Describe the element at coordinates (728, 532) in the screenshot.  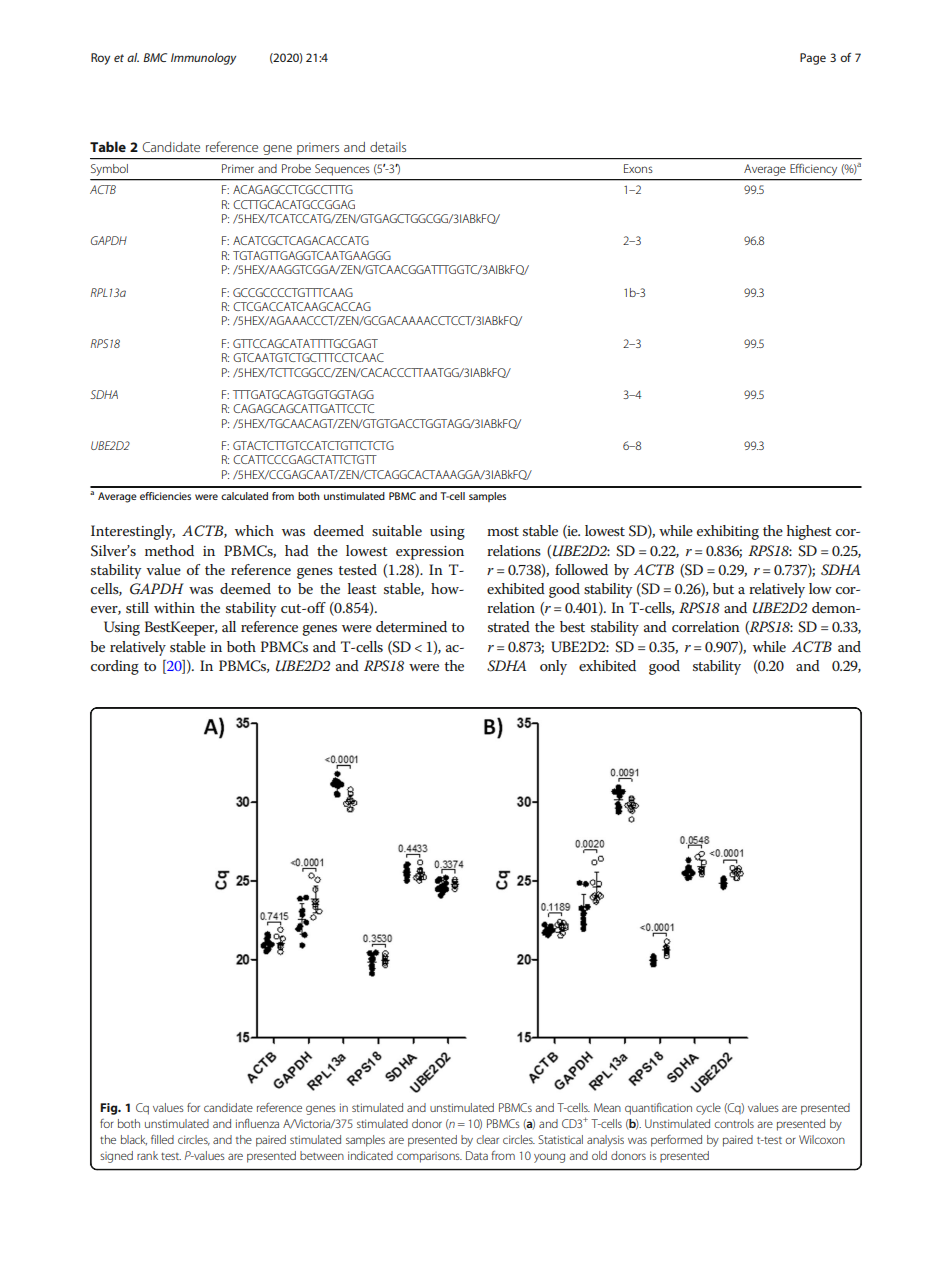
I see `exhibiting` at that location.
